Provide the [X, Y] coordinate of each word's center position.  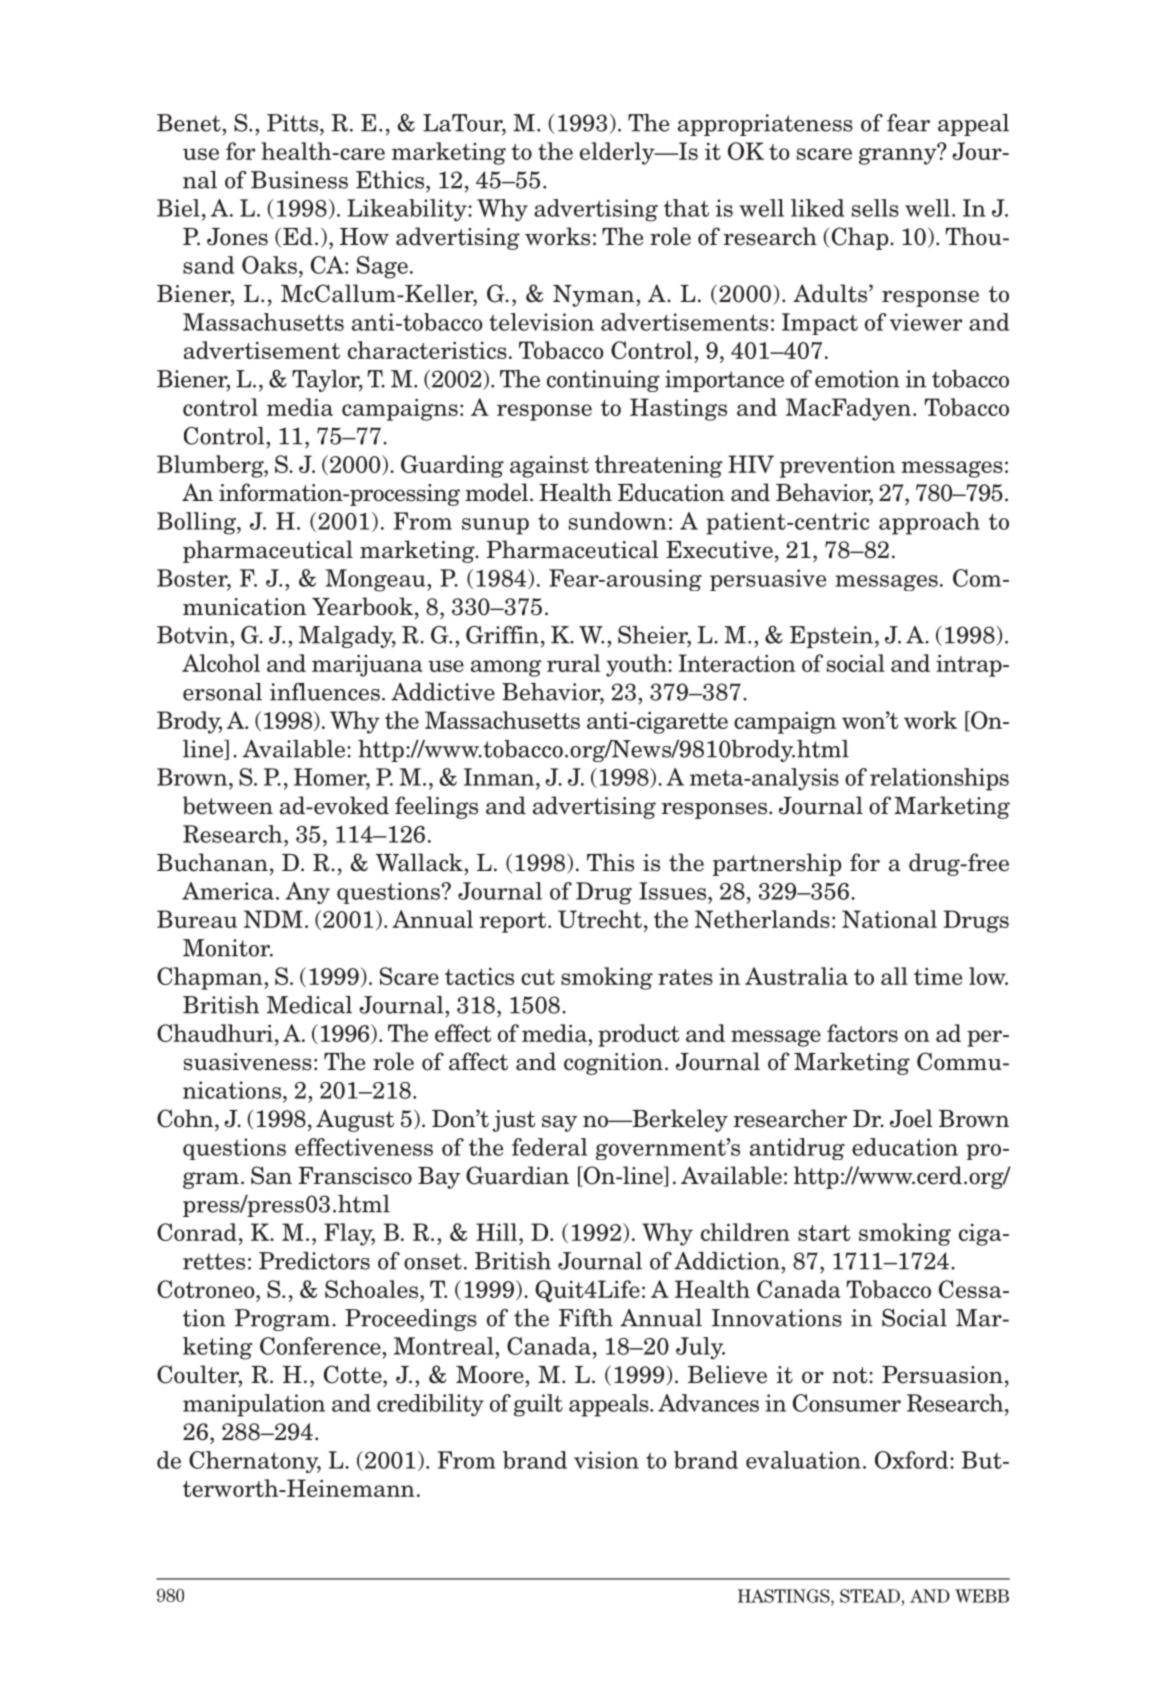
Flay [349, 1234]
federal [549, 1147]
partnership [777, 864]
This [610, 862]
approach [929, 523]
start [824, 1233]
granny [899, 155]
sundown [618, 521]
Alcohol [221, 663]
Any [307, 893]
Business [299, 180]
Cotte [354, 1374]
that [686, 208]
